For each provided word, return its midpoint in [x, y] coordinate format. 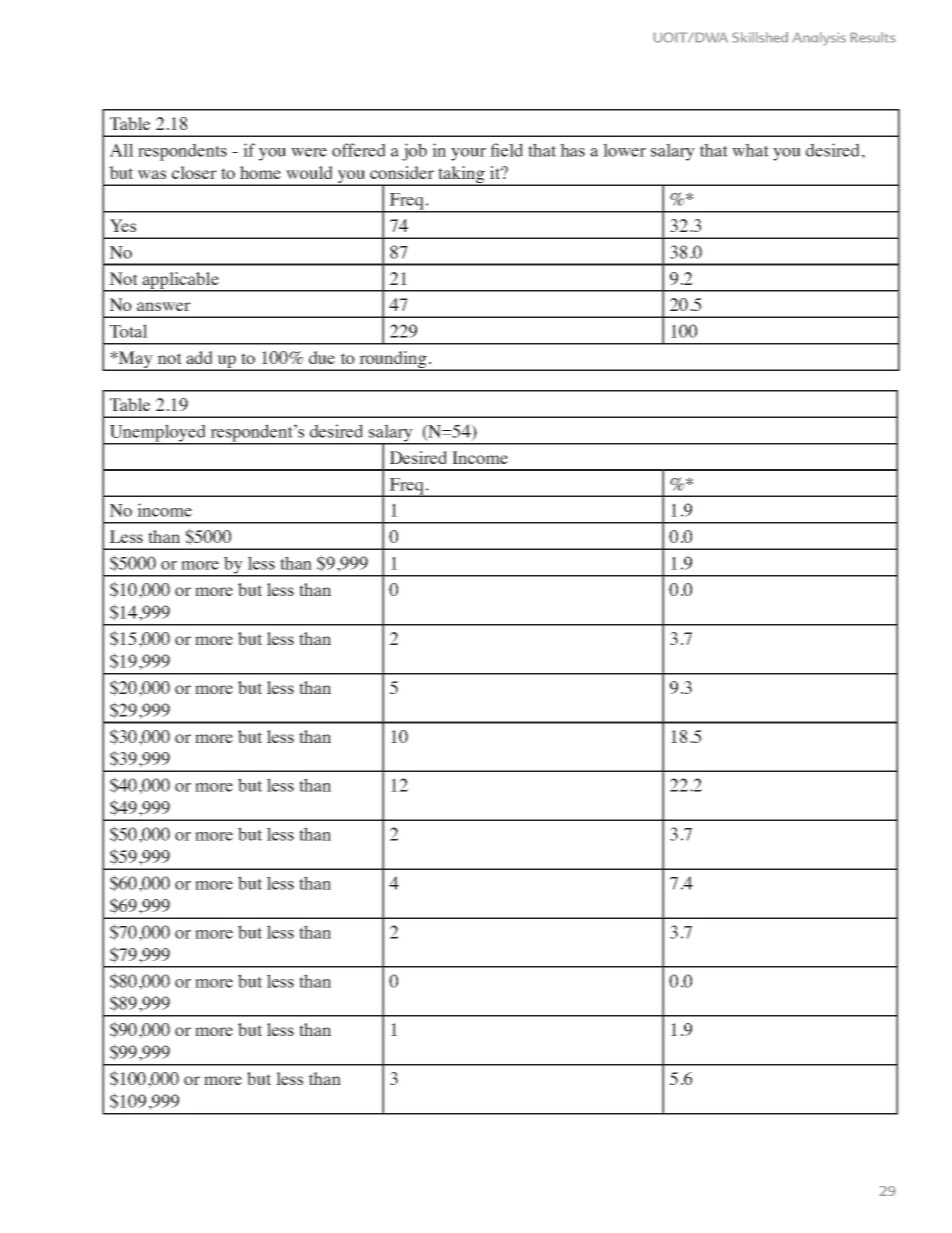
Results [873, 37]
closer [194, 172]
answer [164, 306]
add [199, 357]
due [322, 357]
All [122, 150]
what [750, 150]
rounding [393, 361]
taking [461, 175]
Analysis [819, 39]
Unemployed [157, 434]
